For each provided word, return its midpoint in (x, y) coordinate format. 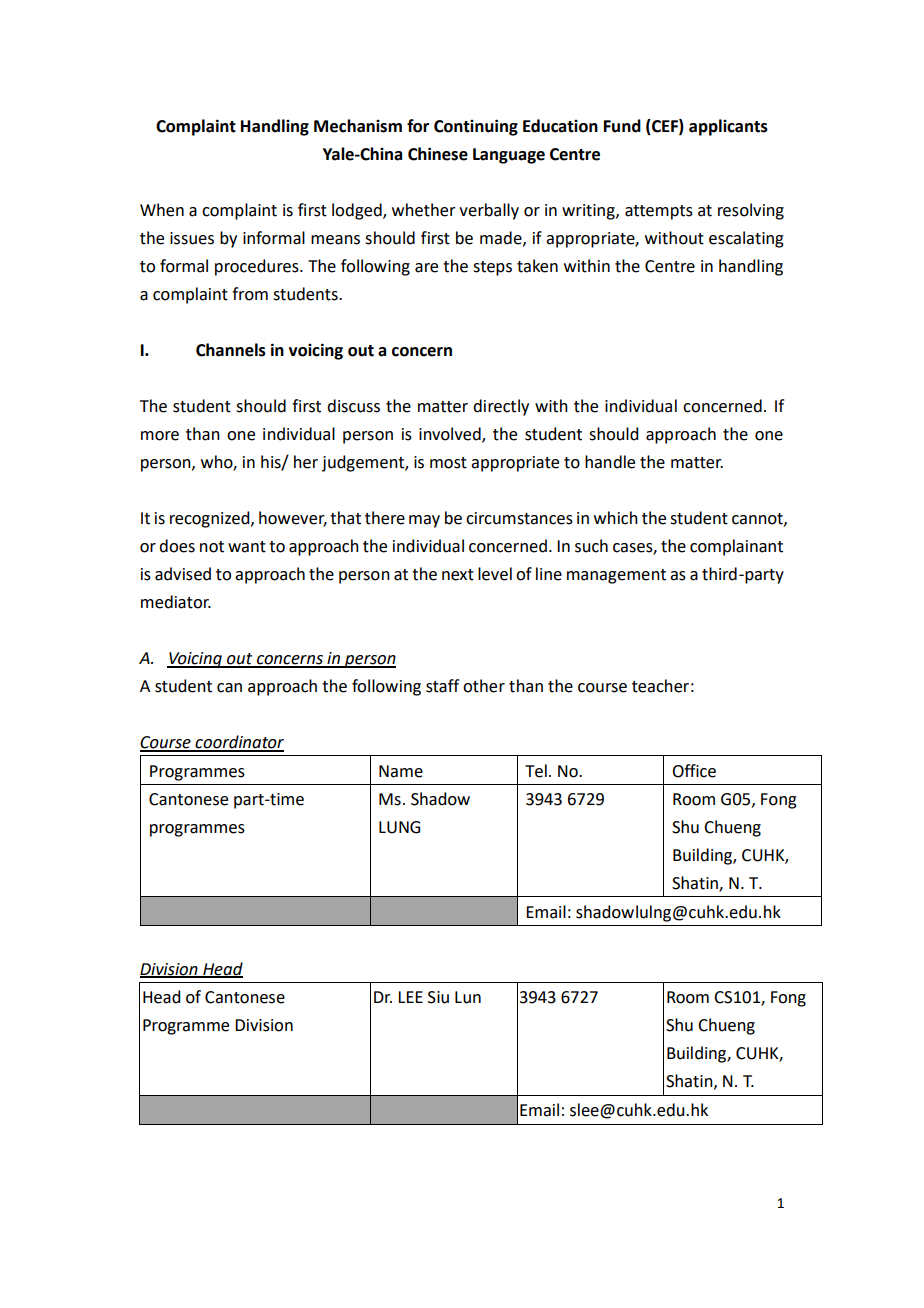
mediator (176, 602)
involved (451, 435)
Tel (536, 771)
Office (694, 771)
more (160, 436)
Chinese (438, 154)
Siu (438, 997)
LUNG (399, 827)
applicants (728, 127)
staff (442, 686)
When (162, 210)
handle (610, 462)
